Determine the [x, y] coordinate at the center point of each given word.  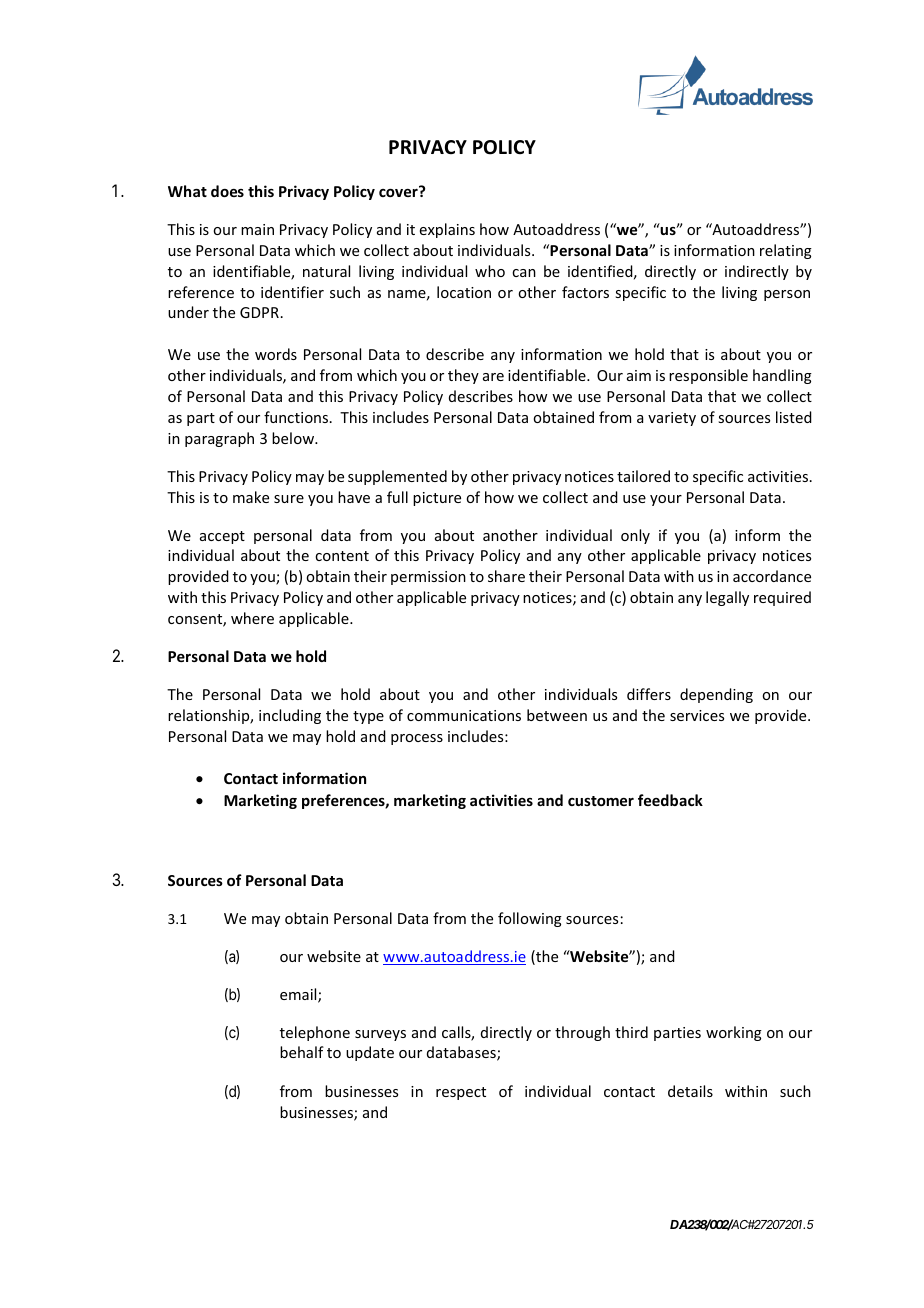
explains [447, 230]
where [252, 618]
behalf [302, 1052]
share [506, 576]
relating [786, 251]
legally [727, 598]
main [257, 229]
